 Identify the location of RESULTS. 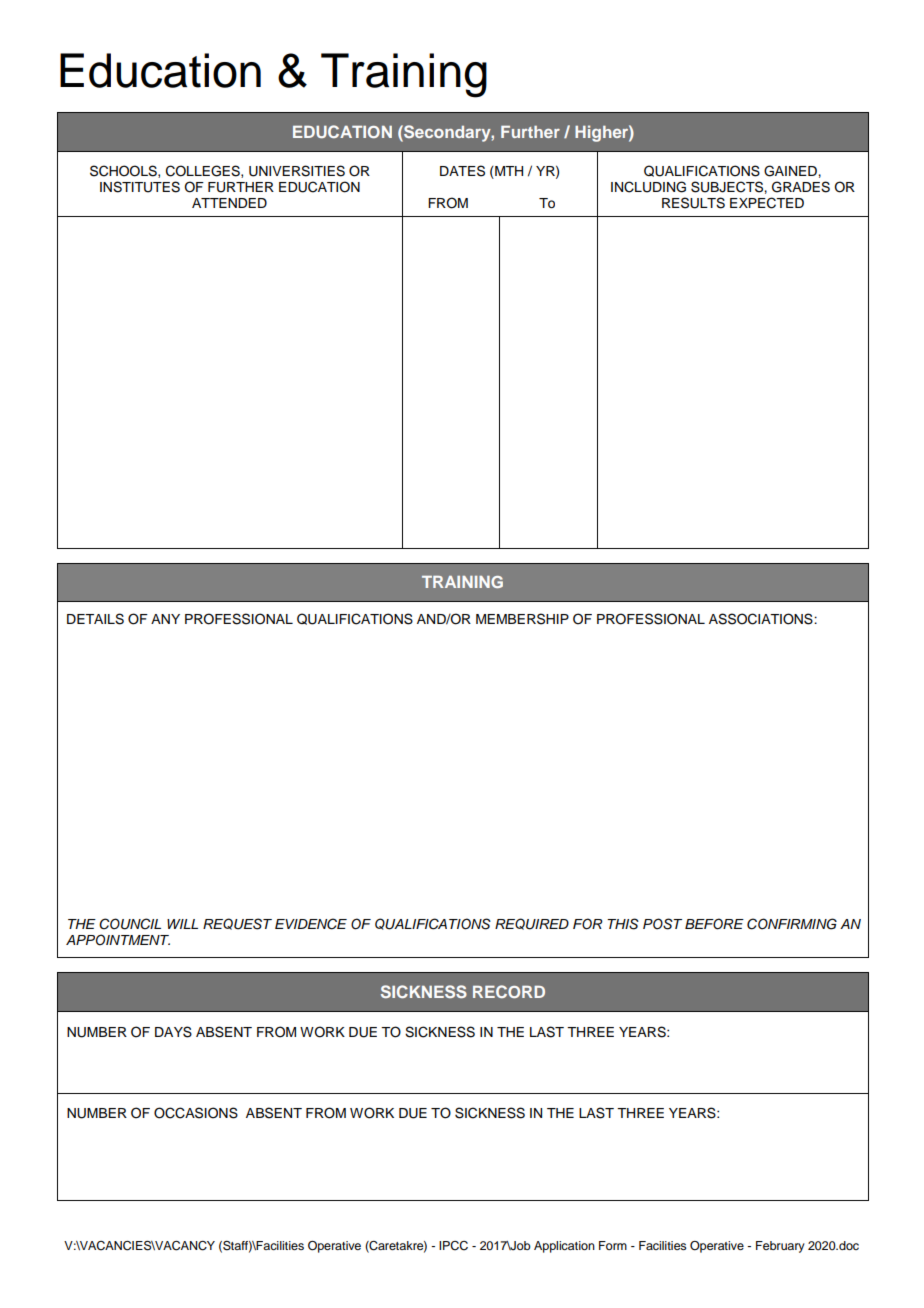
(693, 203).
